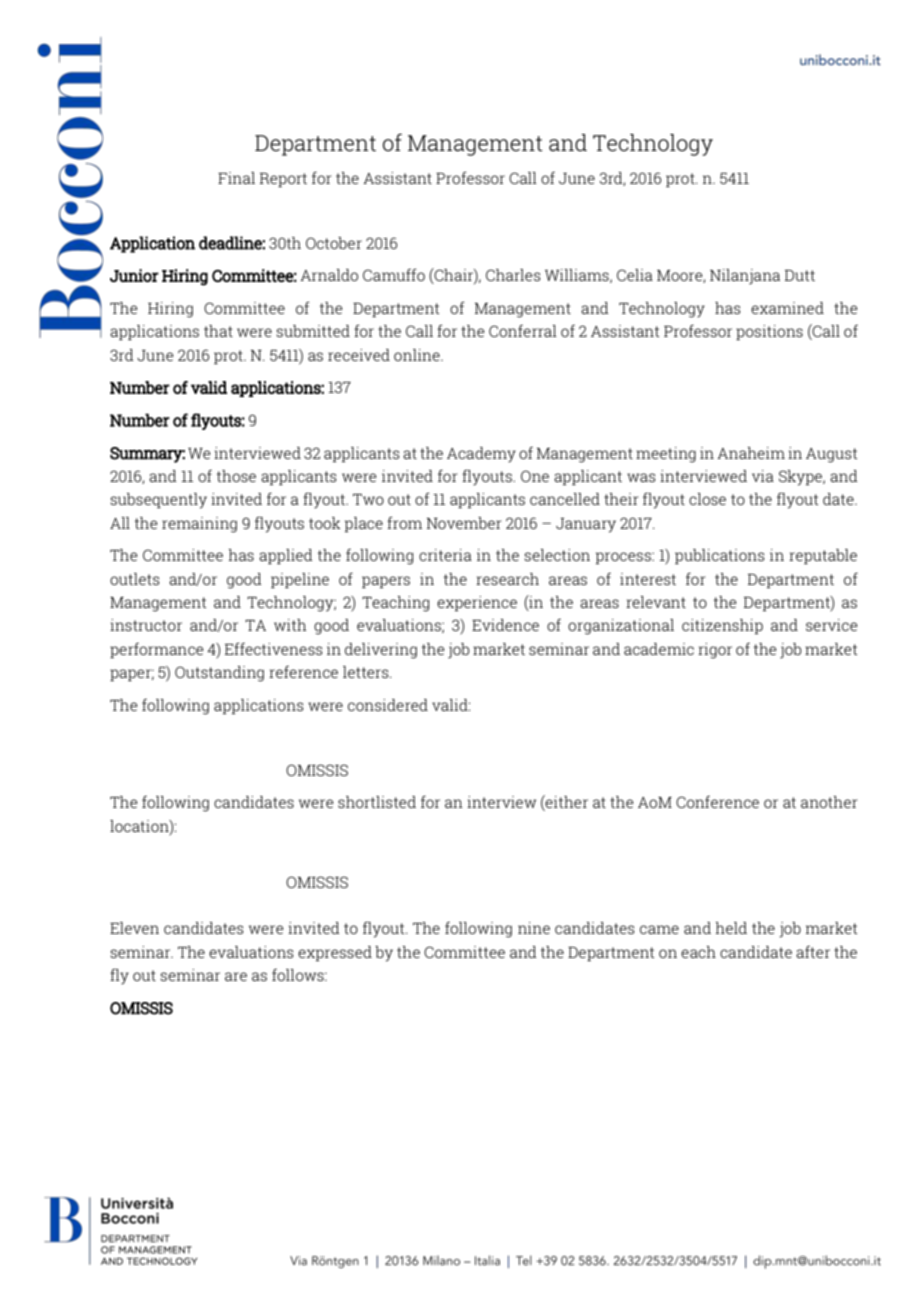 Image resolution: width=924 pixels, height=1309 pixels. What do you see at coordinates (481, 455) in the document?
I see `Academy` at bounding box center [481, 455].
